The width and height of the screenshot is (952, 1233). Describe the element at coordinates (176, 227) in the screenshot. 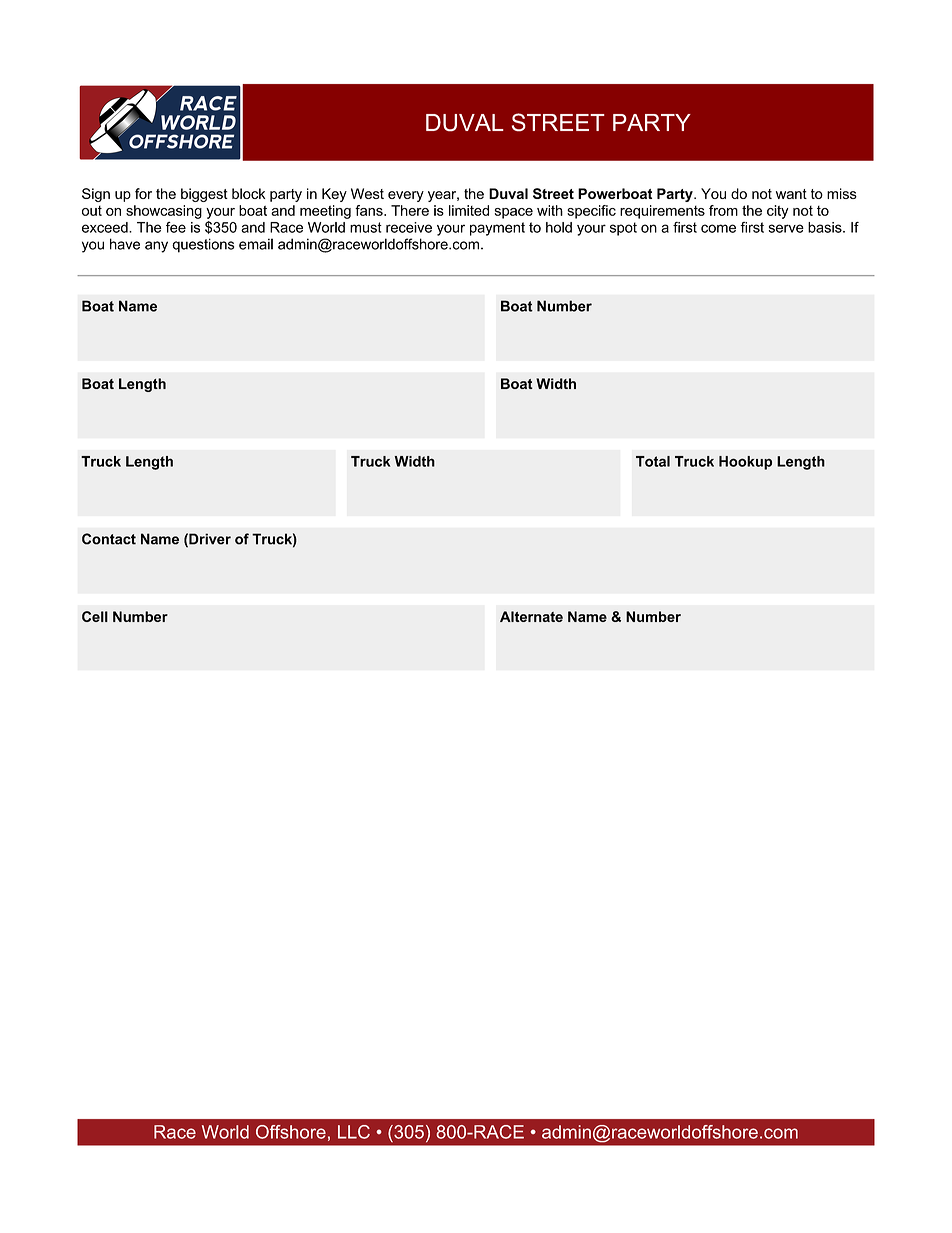

I see `fee` at that location.
